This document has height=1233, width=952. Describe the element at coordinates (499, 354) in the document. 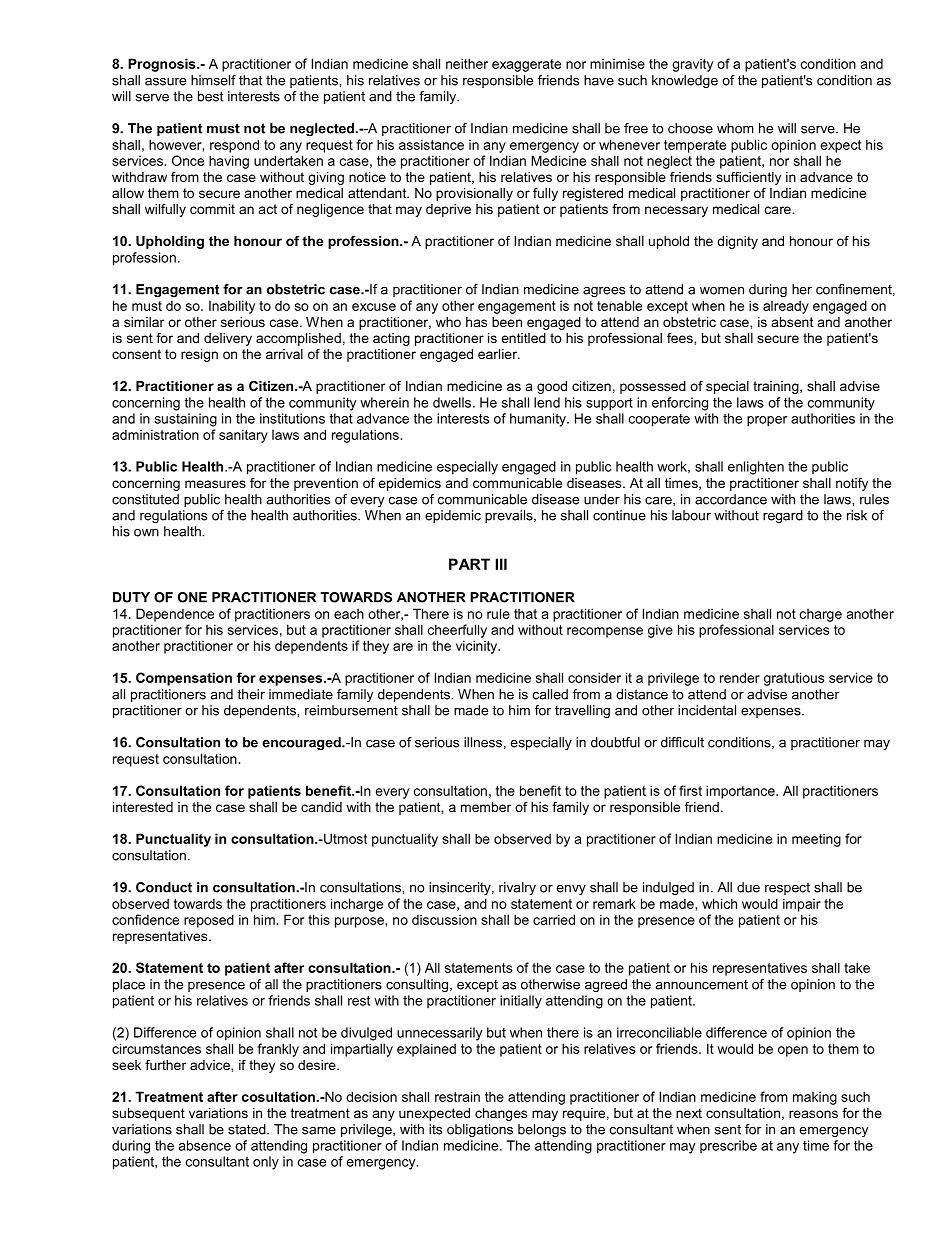

I see `earlier` at that location.
